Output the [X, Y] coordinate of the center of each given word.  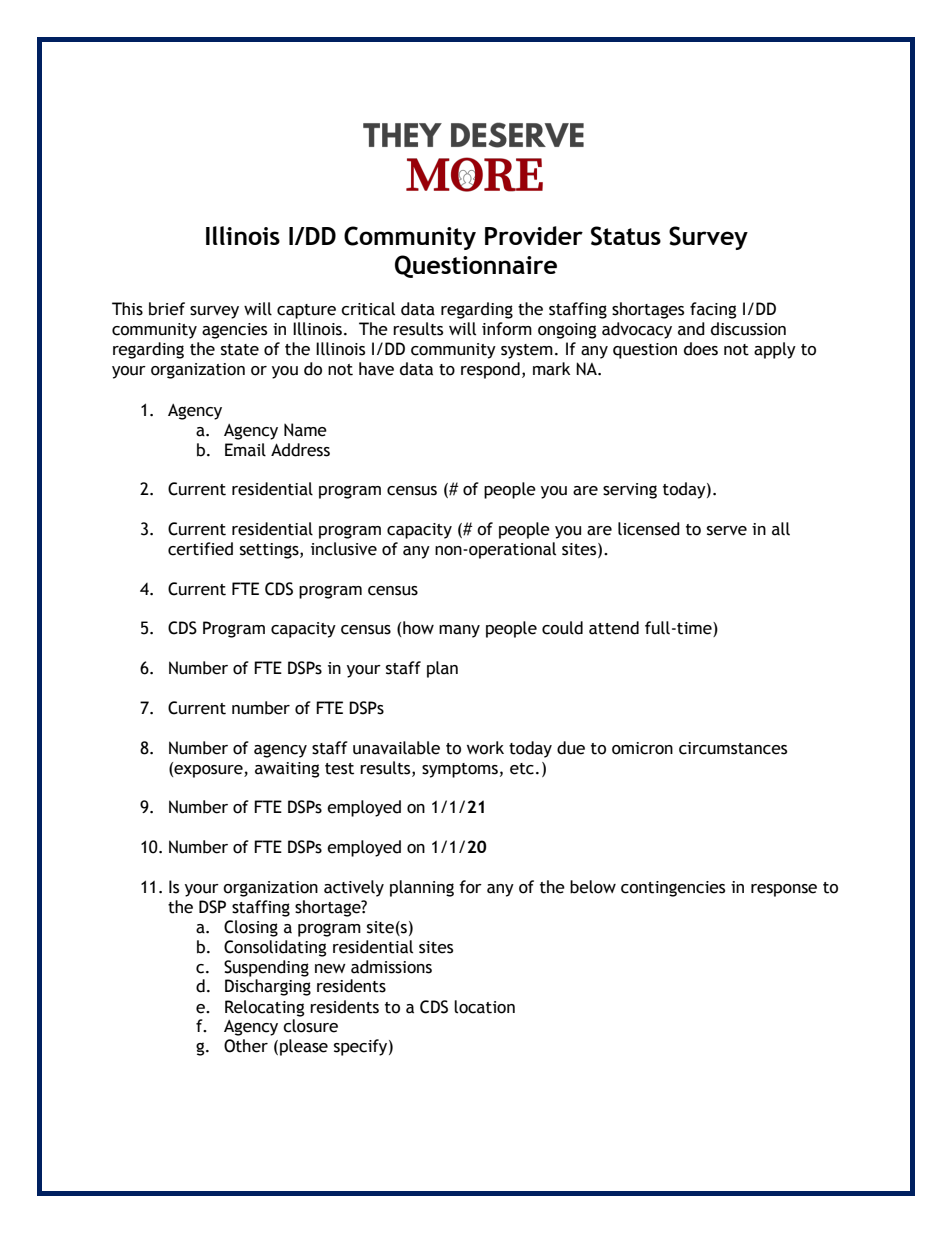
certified [200, 549]
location [484, 1007]
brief [167, 309]
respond [490, 370]
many [459, 631]
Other [246, 1046]
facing [713, 310]
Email [245, 450]
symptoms [460, 770]
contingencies [673, 889]
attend [614, 628]
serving [630, 491]
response [784, 890]
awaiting [287, 770]
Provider [534, 235]
